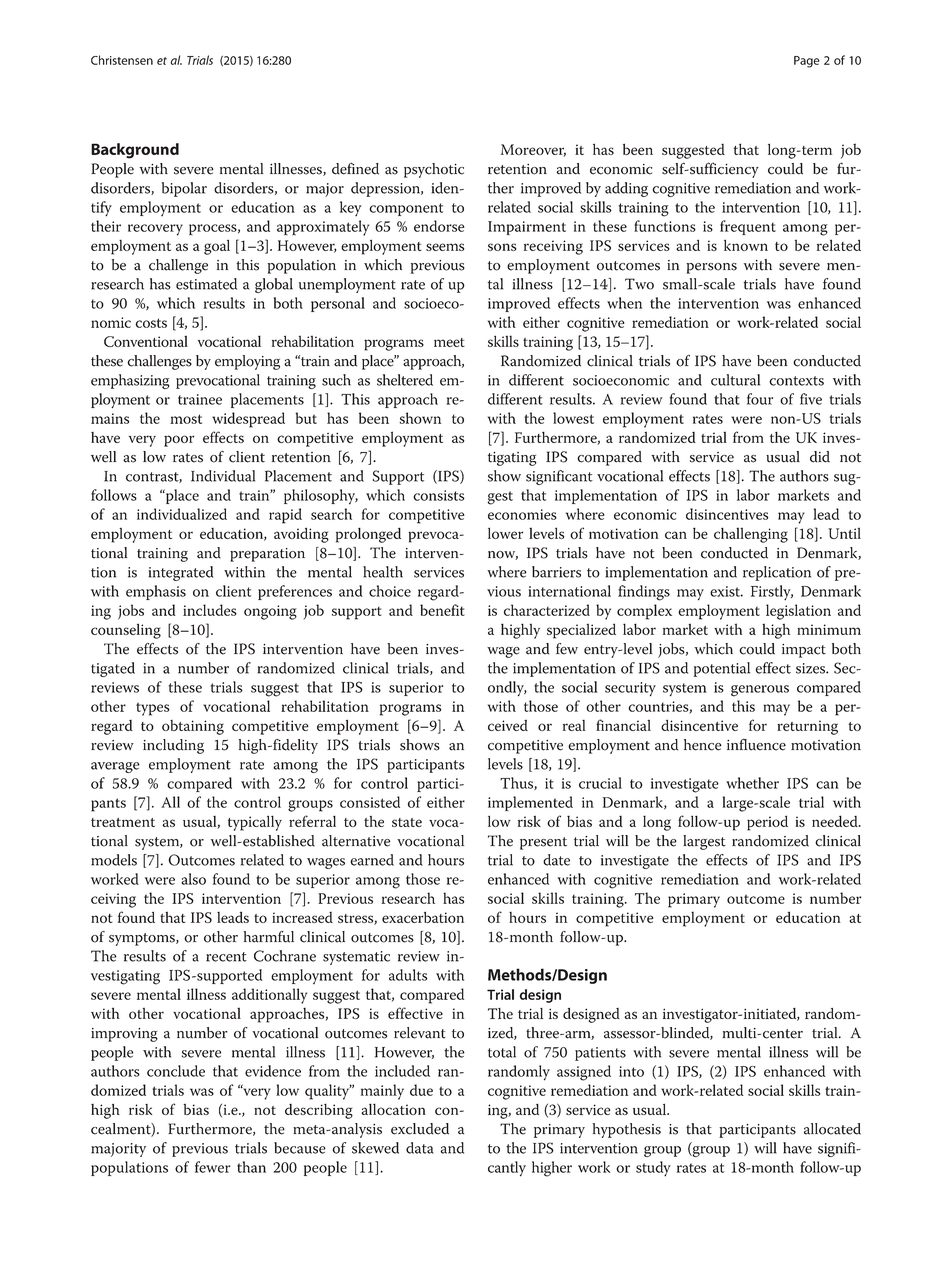 This document has width=952, height=1270. Describe the element at coordinates (760, 399) in the document. I see `four` at that location.
